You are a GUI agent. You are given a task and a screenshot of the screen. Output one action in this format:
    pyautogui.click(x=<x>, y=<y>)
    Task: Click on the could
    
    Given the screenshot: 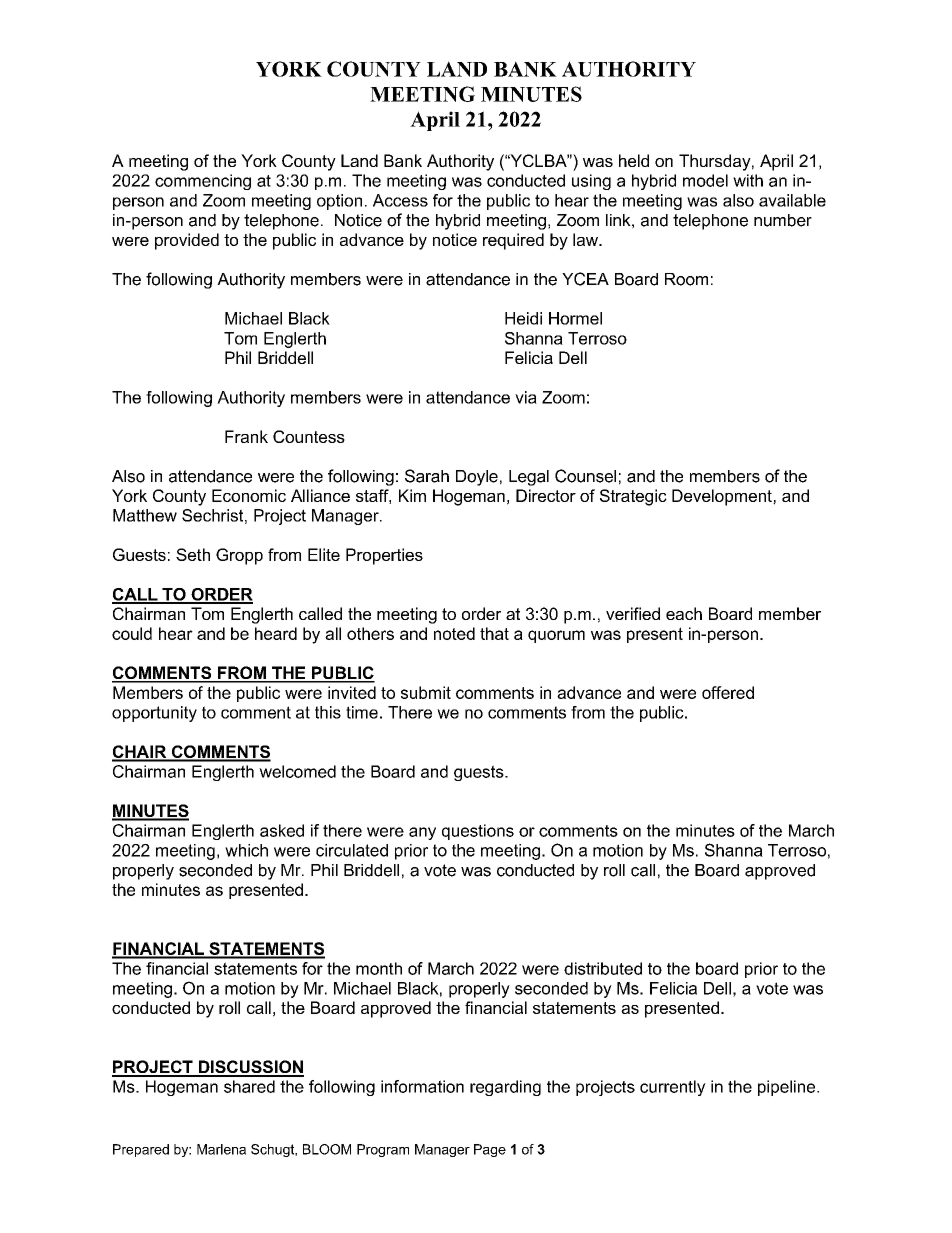 What is the action you would take?
    pyautogui.click(x=132, y=633)
